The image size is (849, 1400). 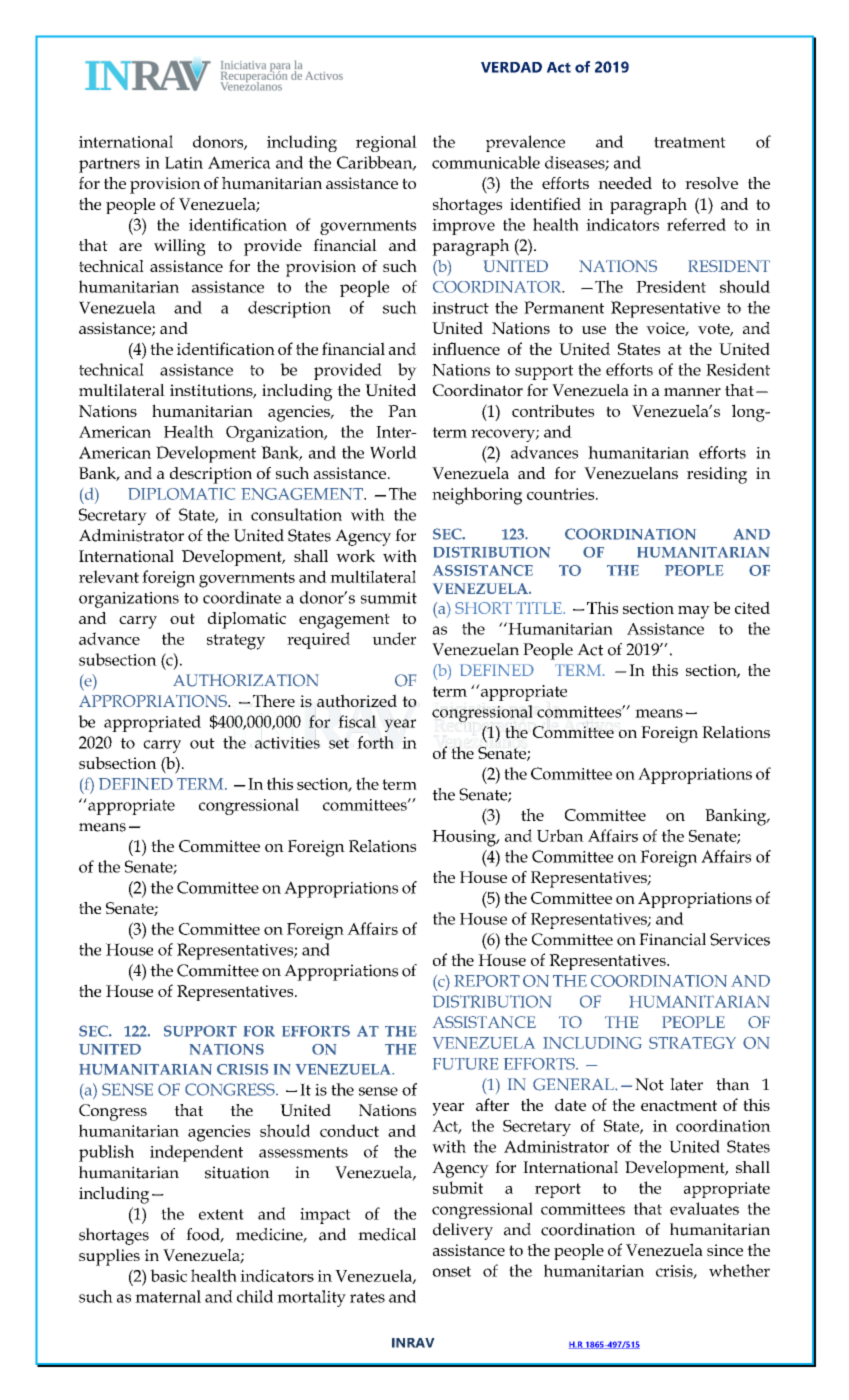 What do you see at coordinates (386, 143) in the page?
I see `regional` at bounding box center [386, 143].
